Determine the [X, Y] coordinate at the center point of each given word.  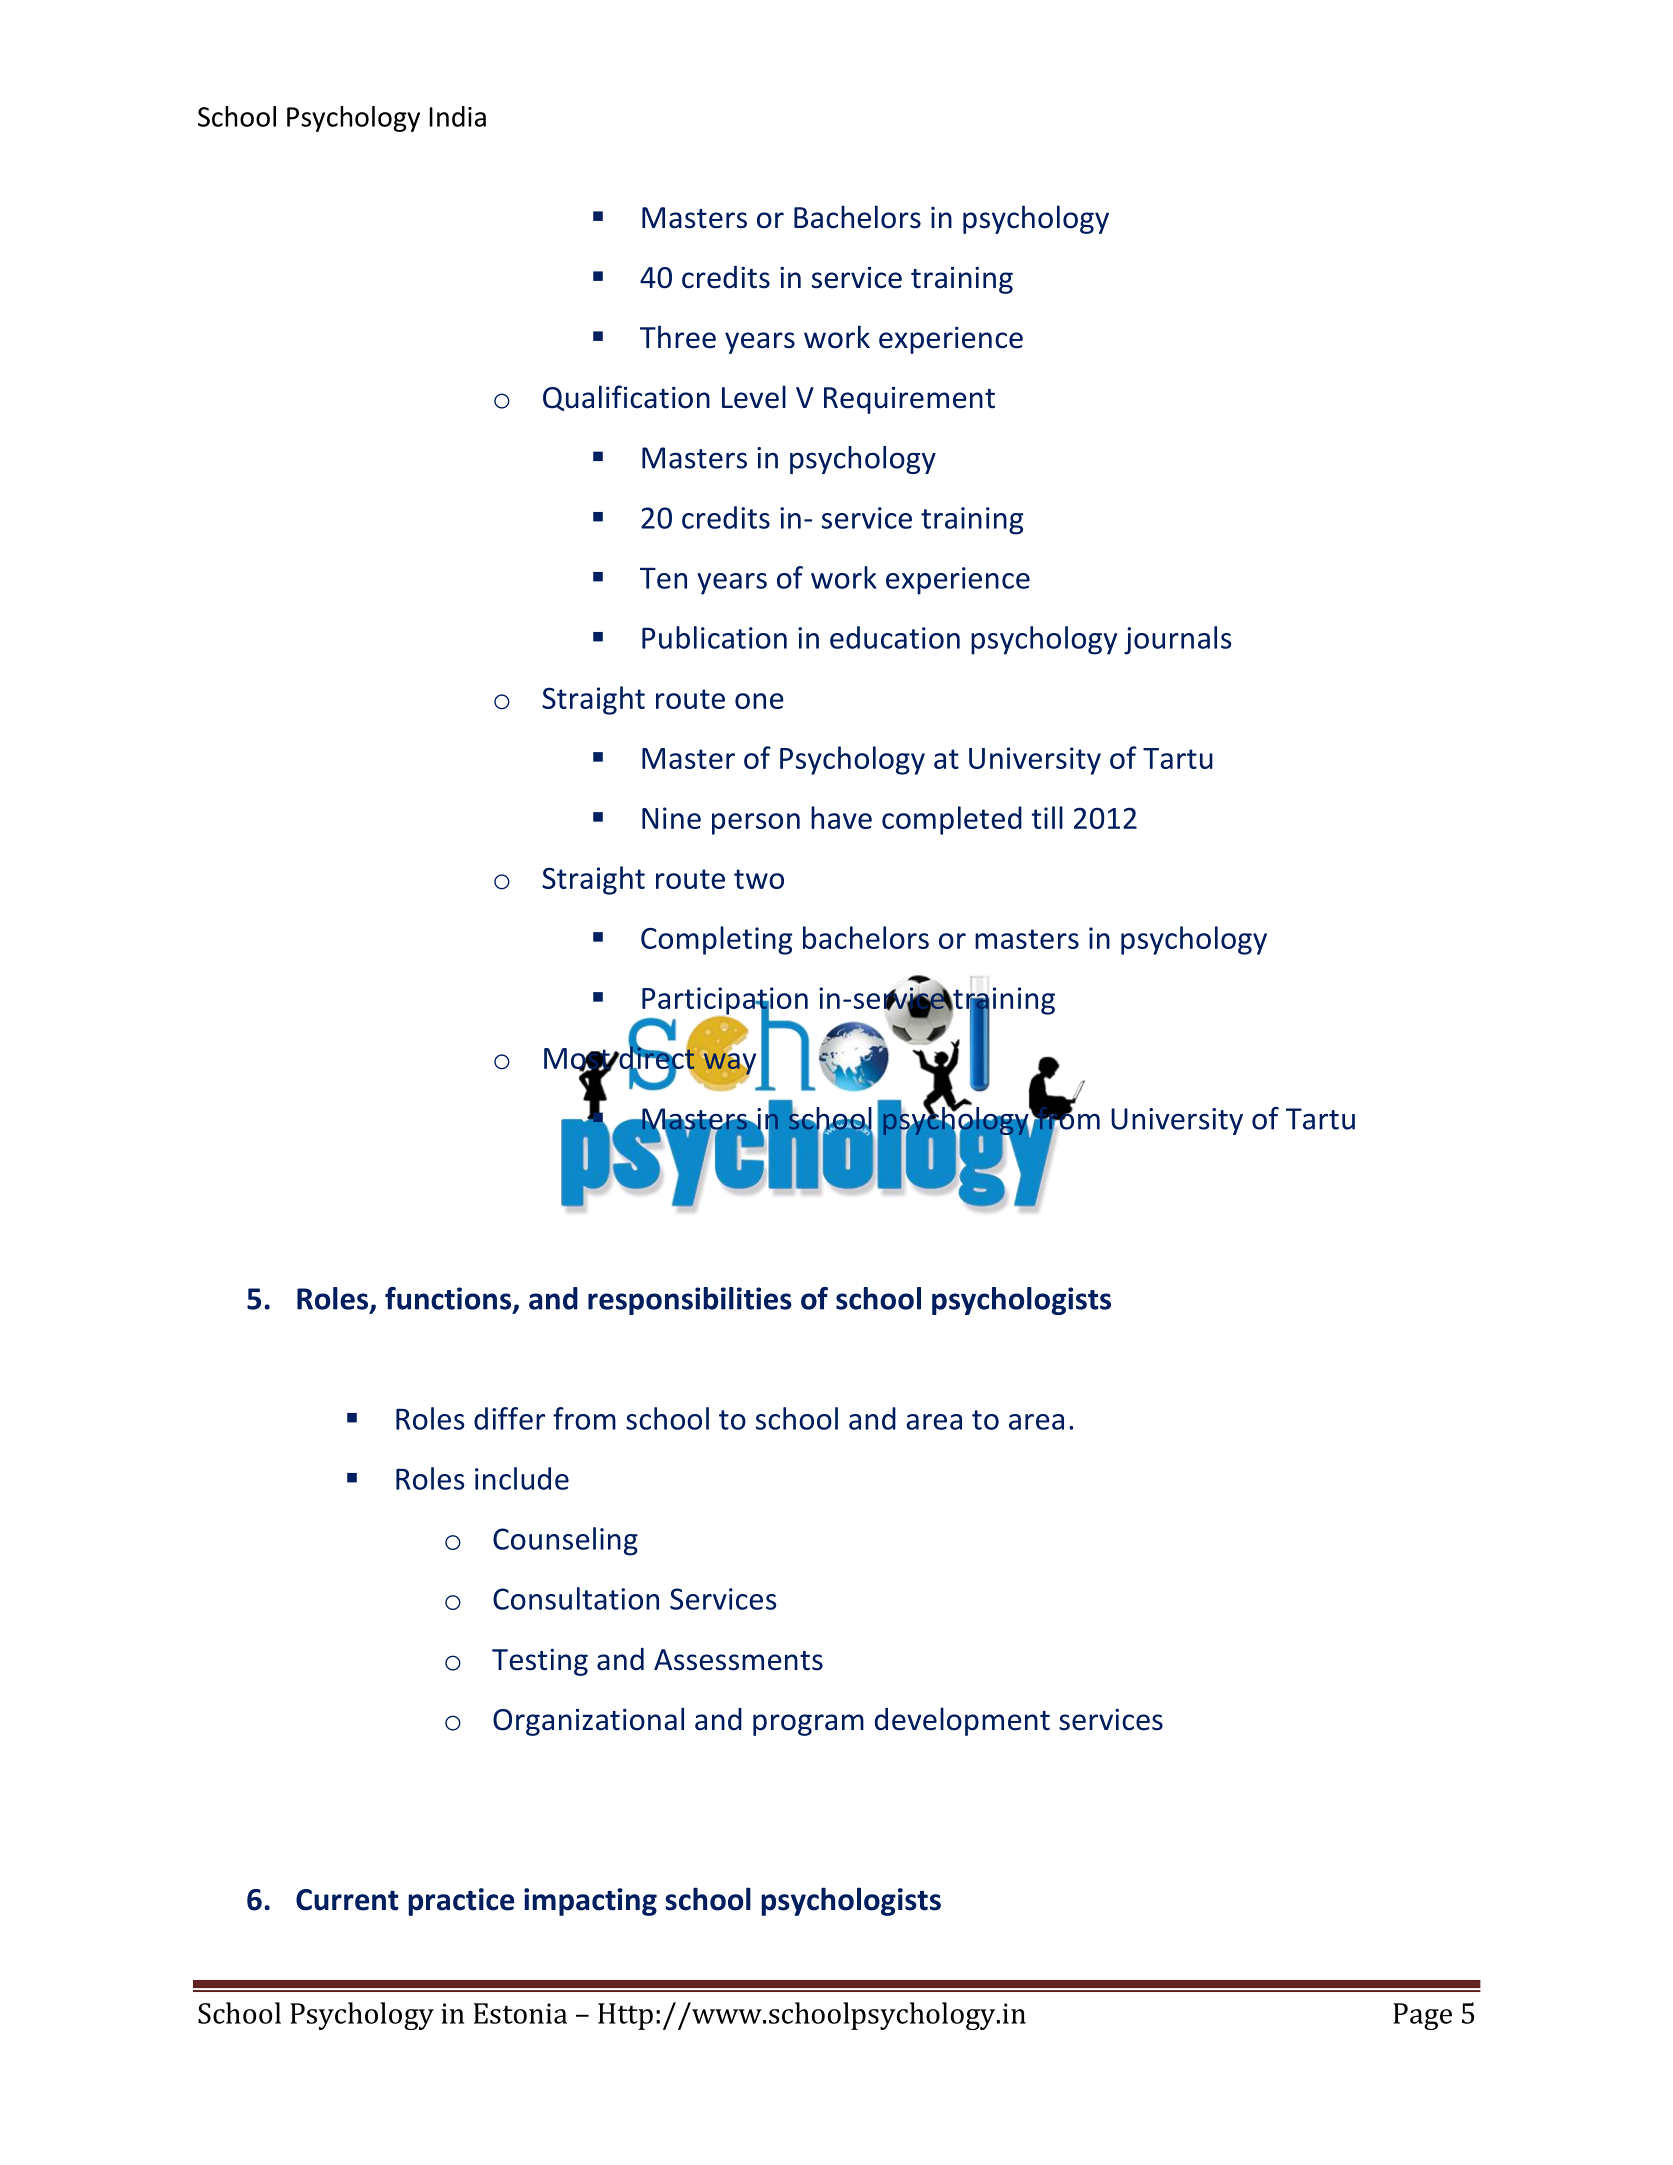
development [962, 1721]
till [1047, 817]
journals [1177, 640]
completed [952, 820]
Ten [663, 578]
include [522, 1478]
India [457, 116]
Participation [725, 1002]
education [895, 637]
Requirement [909, 400]
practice [461, 1902]
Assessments [738, 1660]
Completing [717, 940]
